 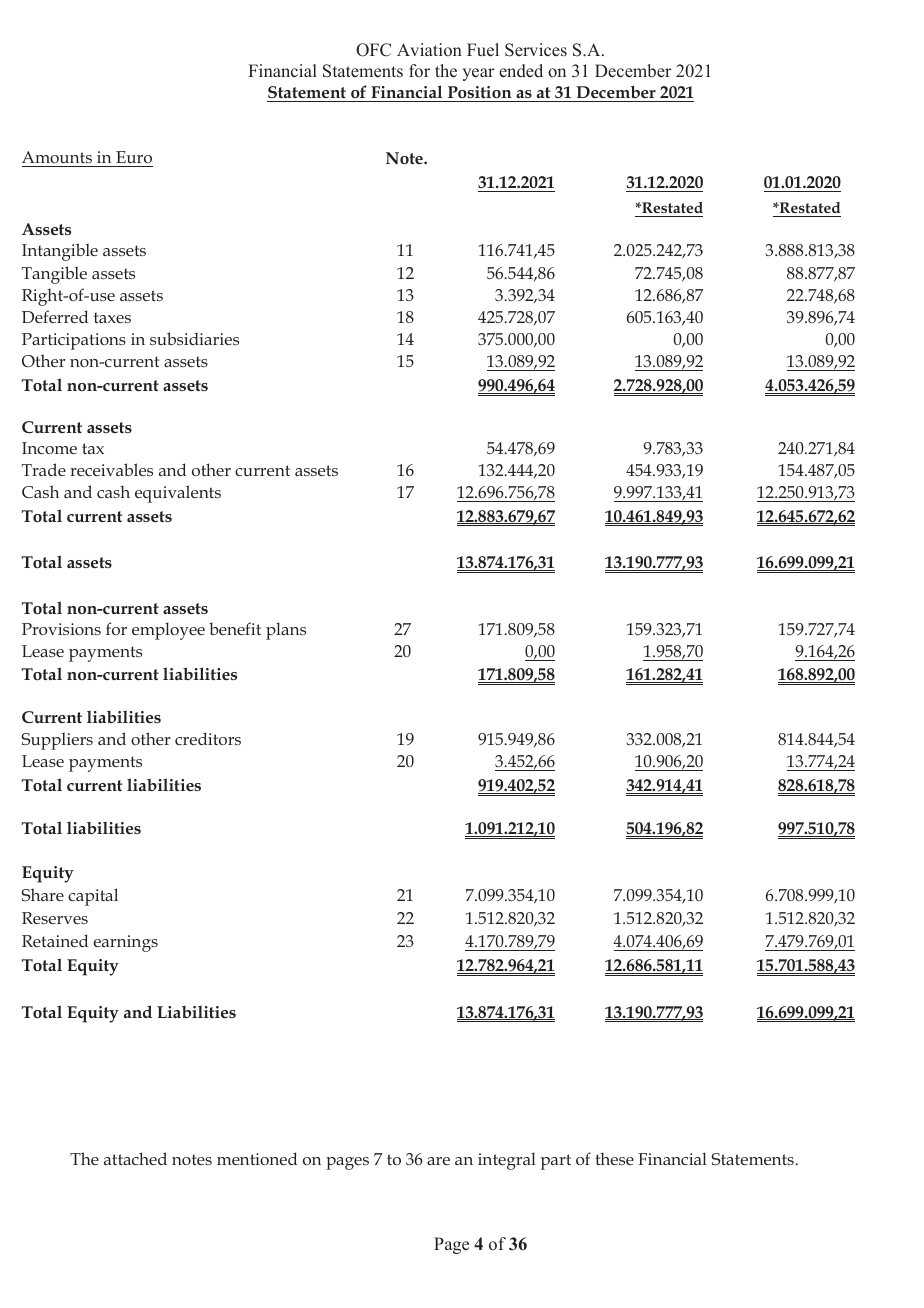 I want to click on integral, so click(x=507, y=1161).
